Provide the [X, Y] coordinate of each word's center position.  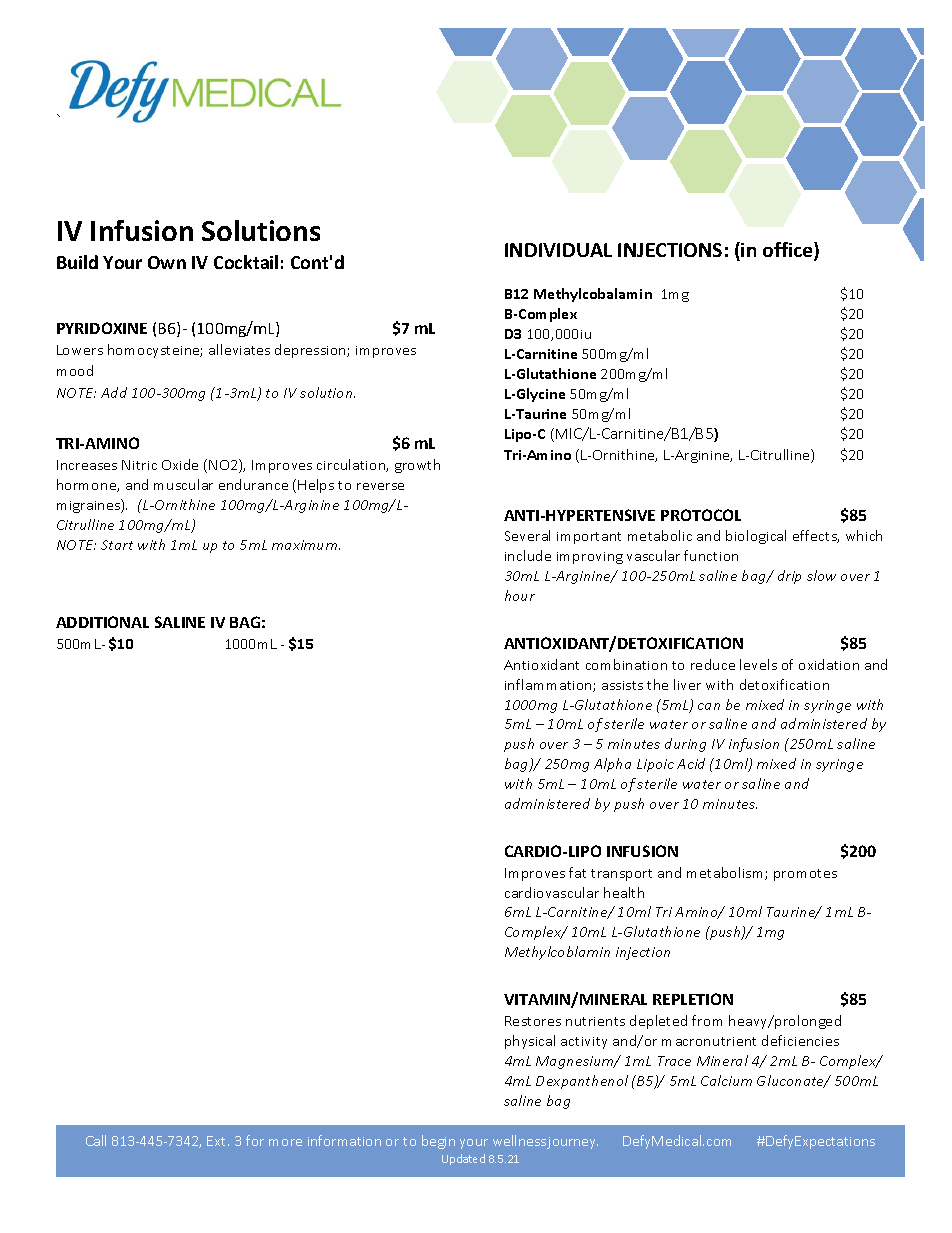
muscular [183, 484]
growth [417, 466]
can [709, 706]
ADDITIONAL [102, 622]
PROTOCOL [701, 515]
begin [438, 1142]
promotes [805, 875]
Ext [218, 1141]
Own [167, 262]
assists [622, 685]
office [789, 251]
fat [577, 872]
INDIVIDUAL [558, 250]
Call [96, 1140]
